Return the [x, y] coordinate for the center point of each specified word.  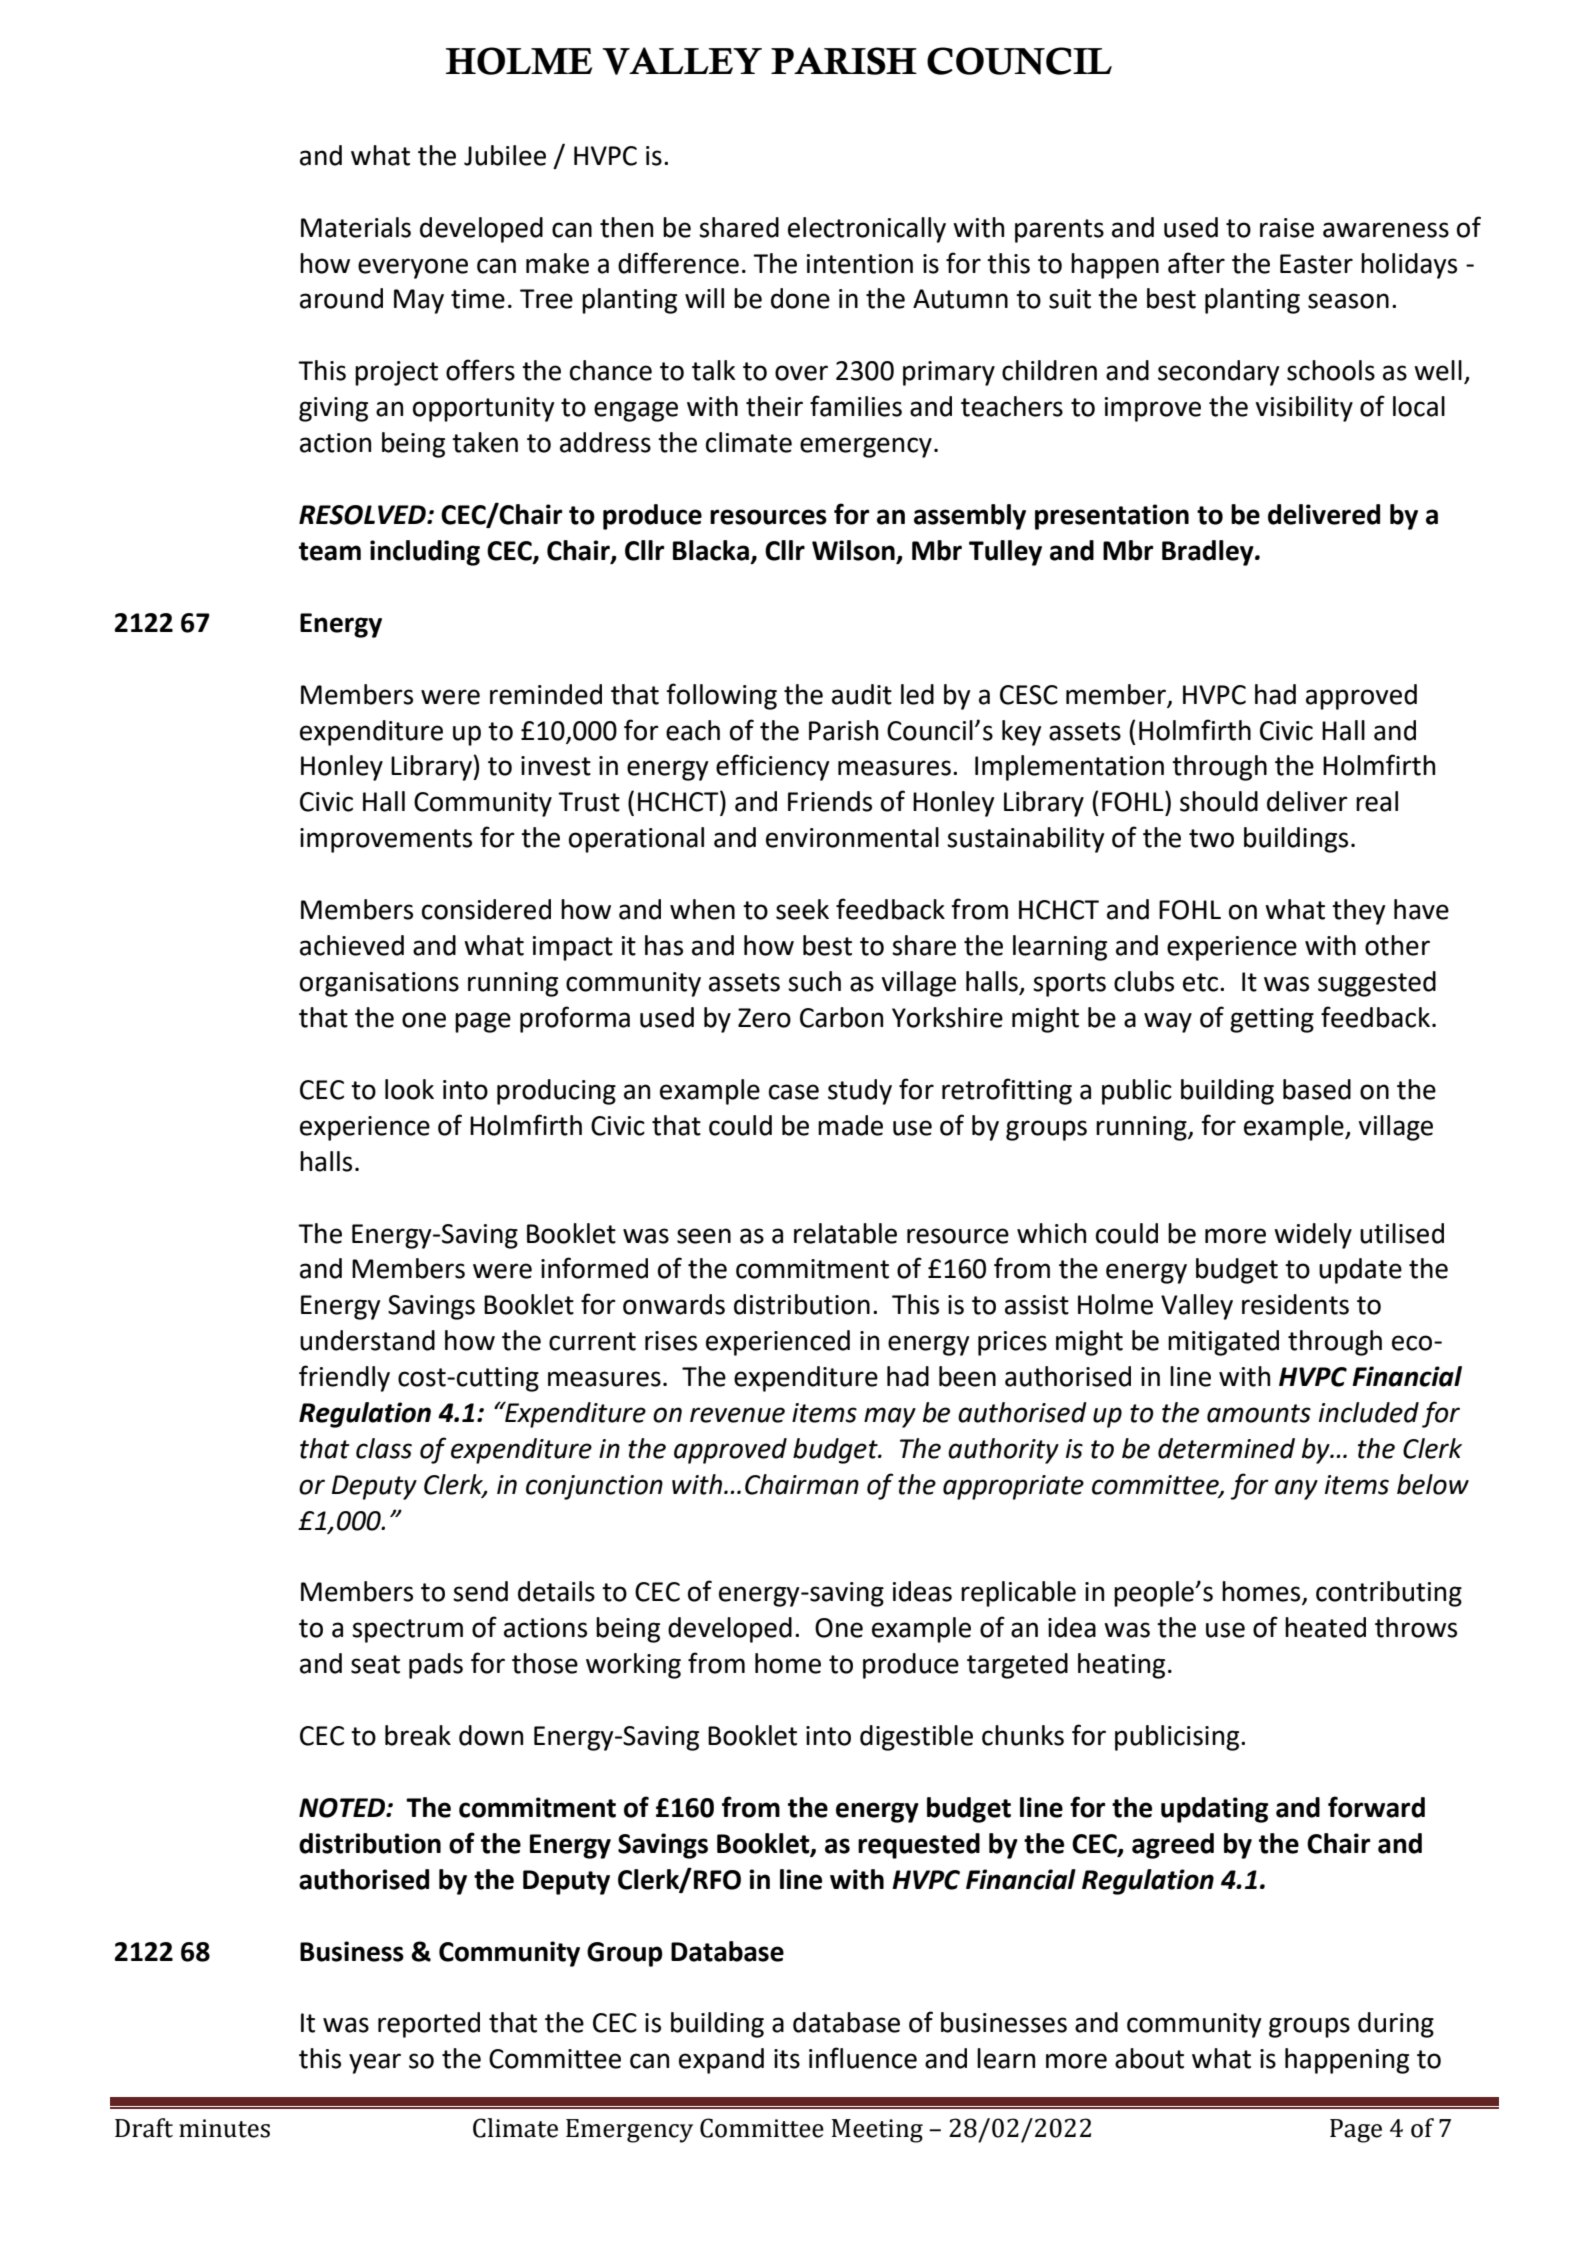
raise [1287, 228]
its [787, 2059]
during [1396, 2025]
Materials [356, 227]
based [1317, 1089]
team [330, 551]
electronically [867, 230]
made [850, 1125]
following [721, 696]
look [409, 1089]
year [375, 2063]
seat [375, 1664]
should [1219, 801]
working [633, 1666]
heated [1325, 1627]
